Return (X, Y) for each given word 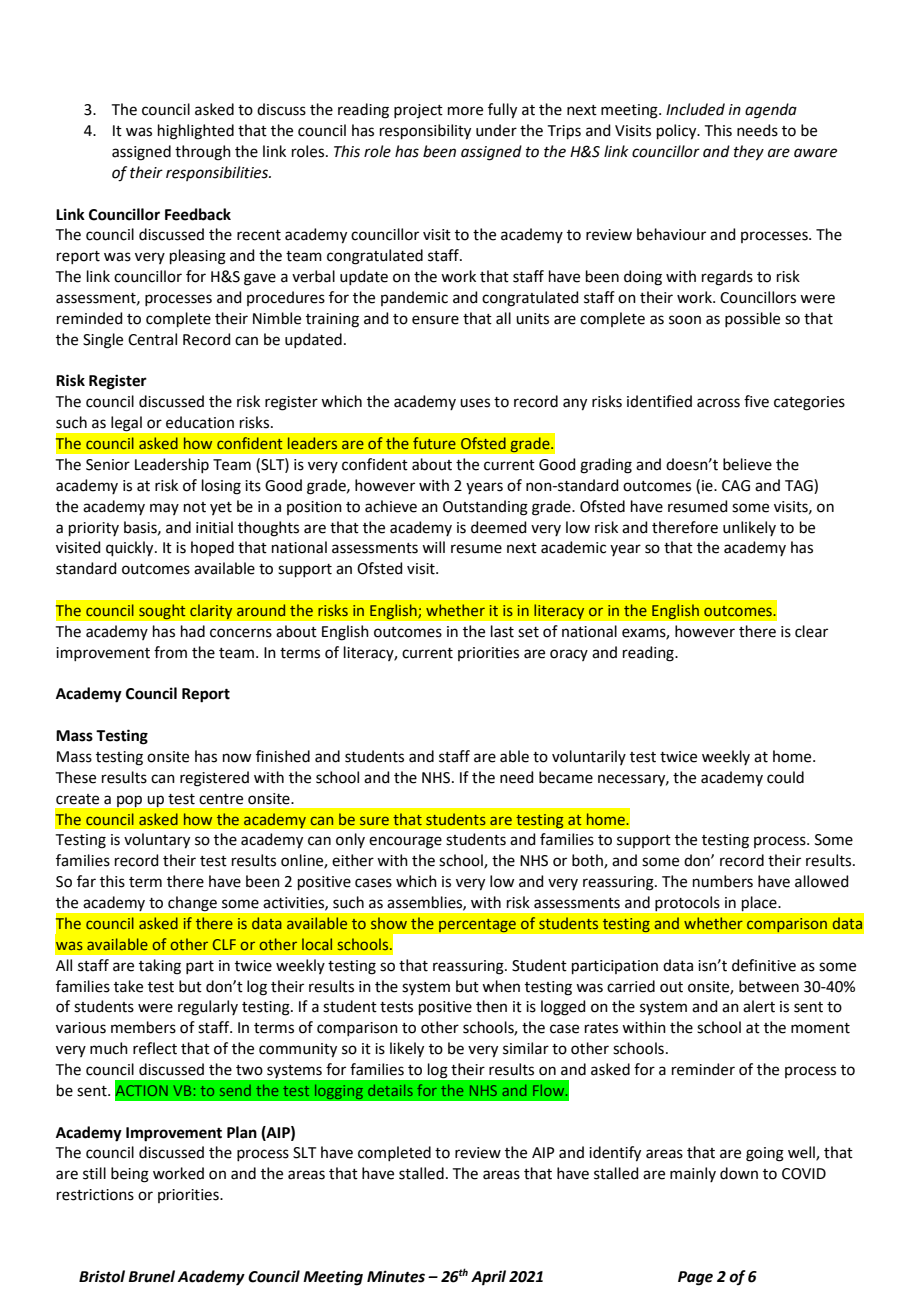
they (749, 153)
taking (160, 967)
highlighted (196, 132)
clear (811, 631)
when (501, 986)
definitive (764, 965)
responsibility (425, 132)
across (718, 403)
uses (475, 403)
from (170, 652)
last (502, 631)
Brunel (151, 1276)
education (200, 422)
